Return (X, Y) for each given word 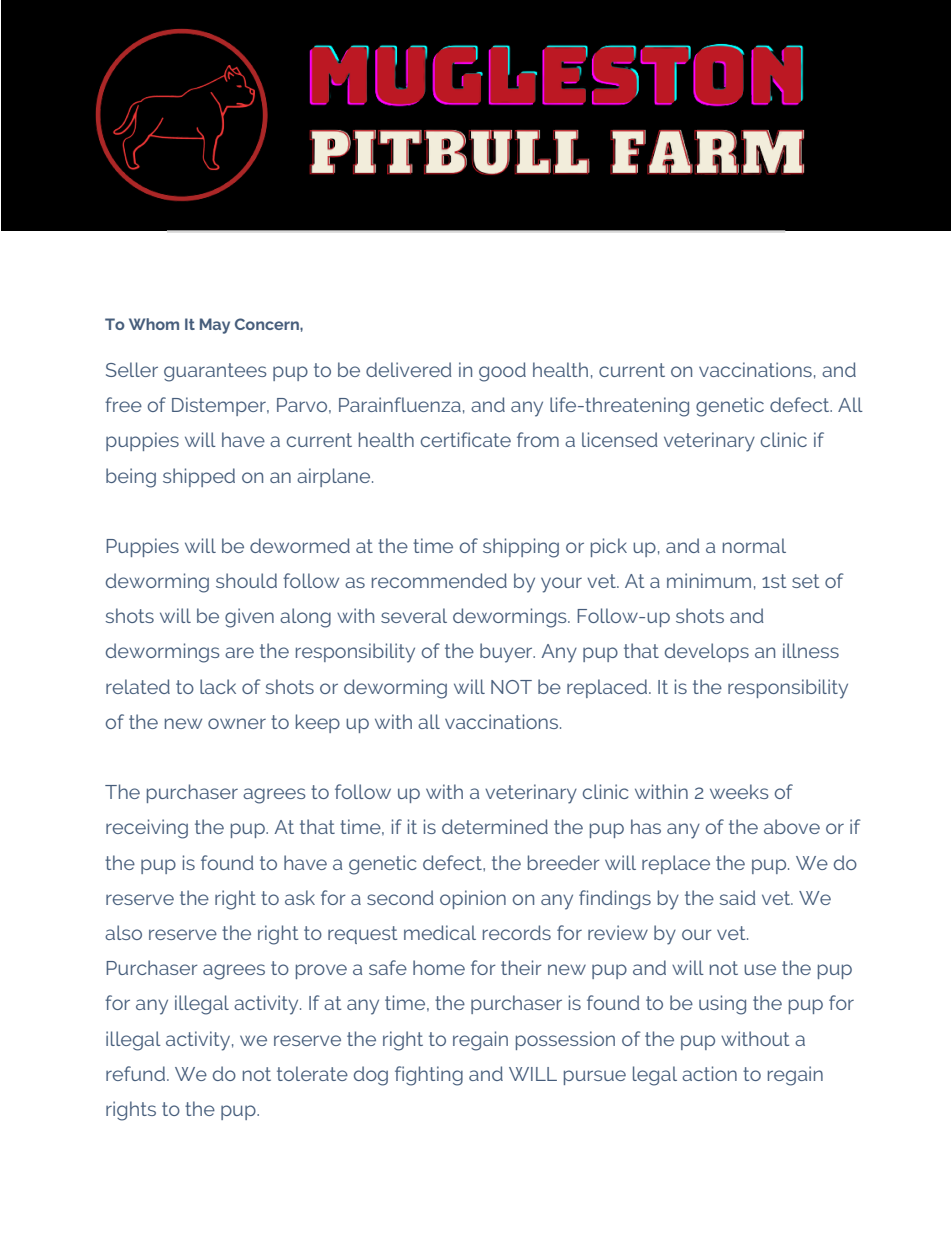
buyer (507, 653)
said (738, 897)
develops (707, 652)
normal (754, 545)
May (215, 326)
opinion (473, 899)
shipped (199, 477)
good (502, 372)
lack (218, 686)
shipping (521, 548)
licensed (620, 439)
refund (135, 1073)
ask (300, 897)
